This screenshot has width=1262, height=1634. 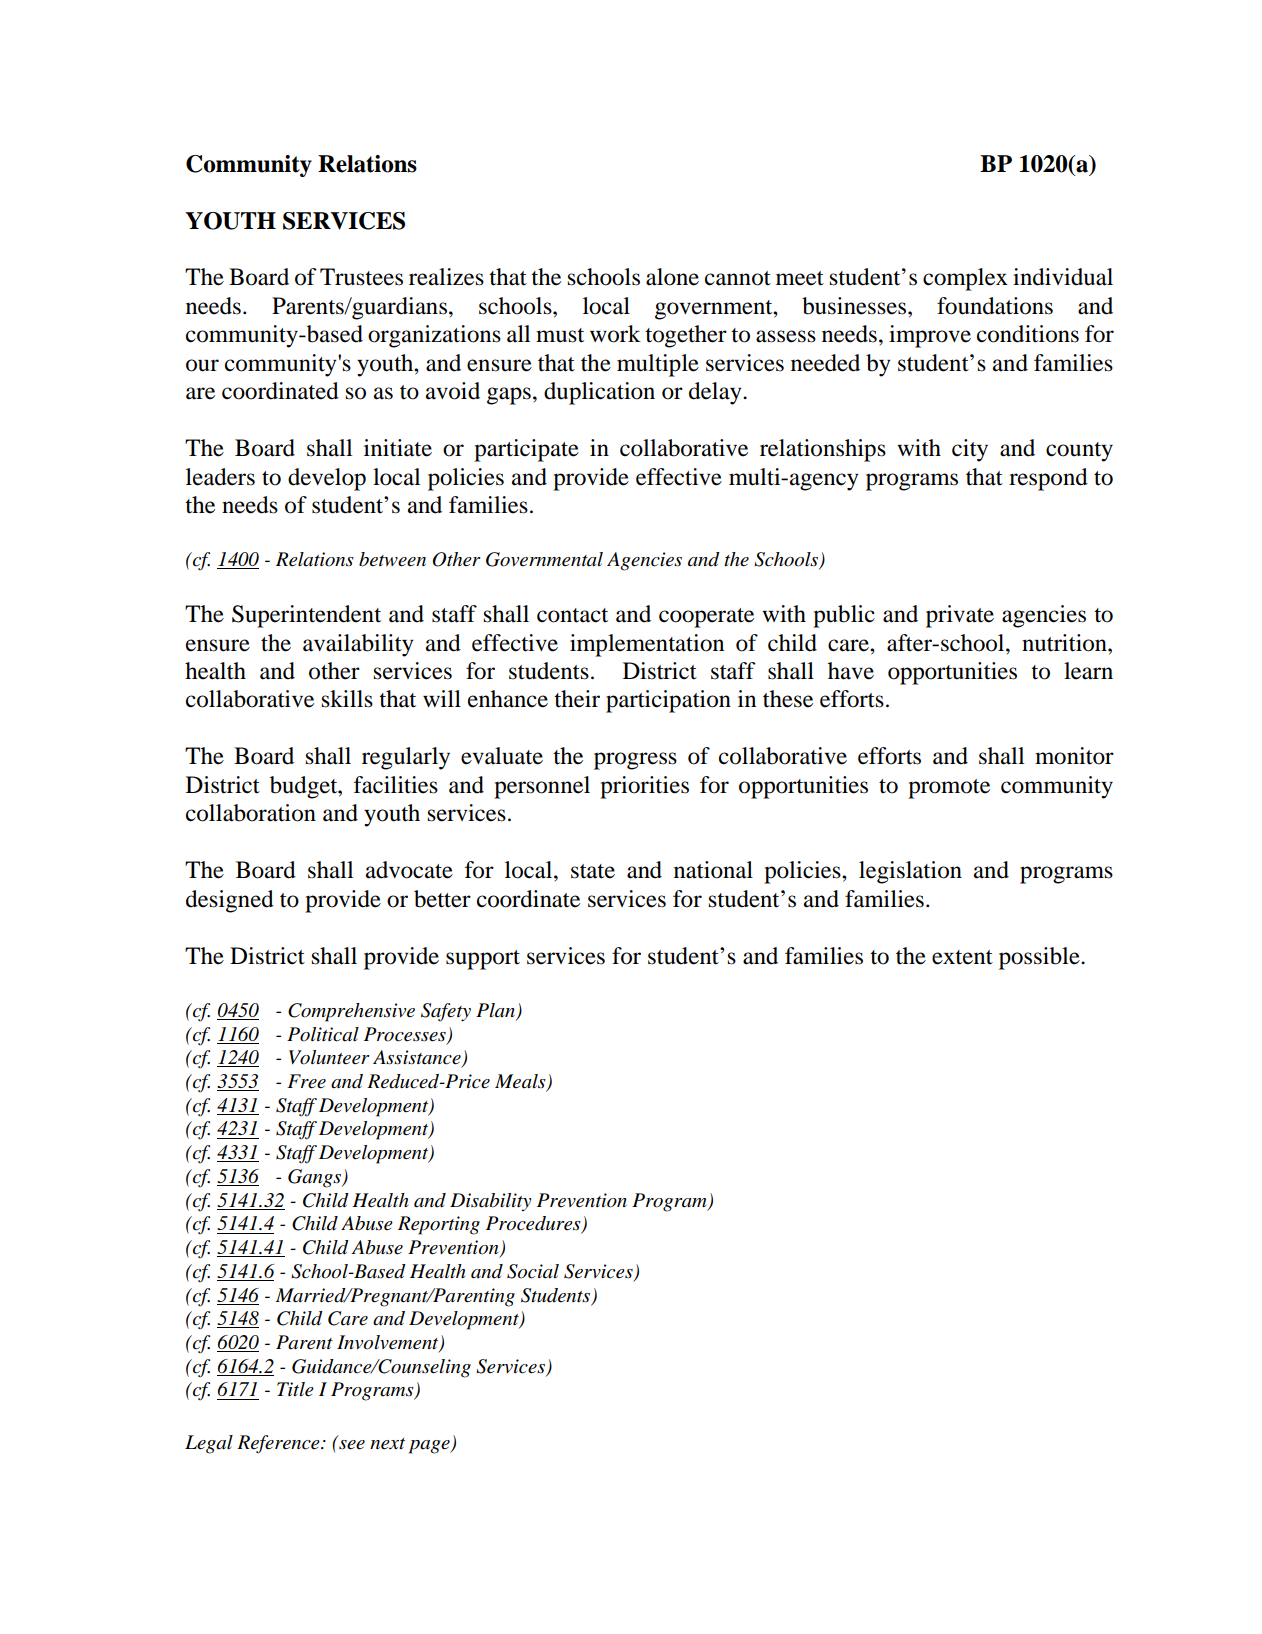 I want to click on page, so click(x=430, y=1447).
